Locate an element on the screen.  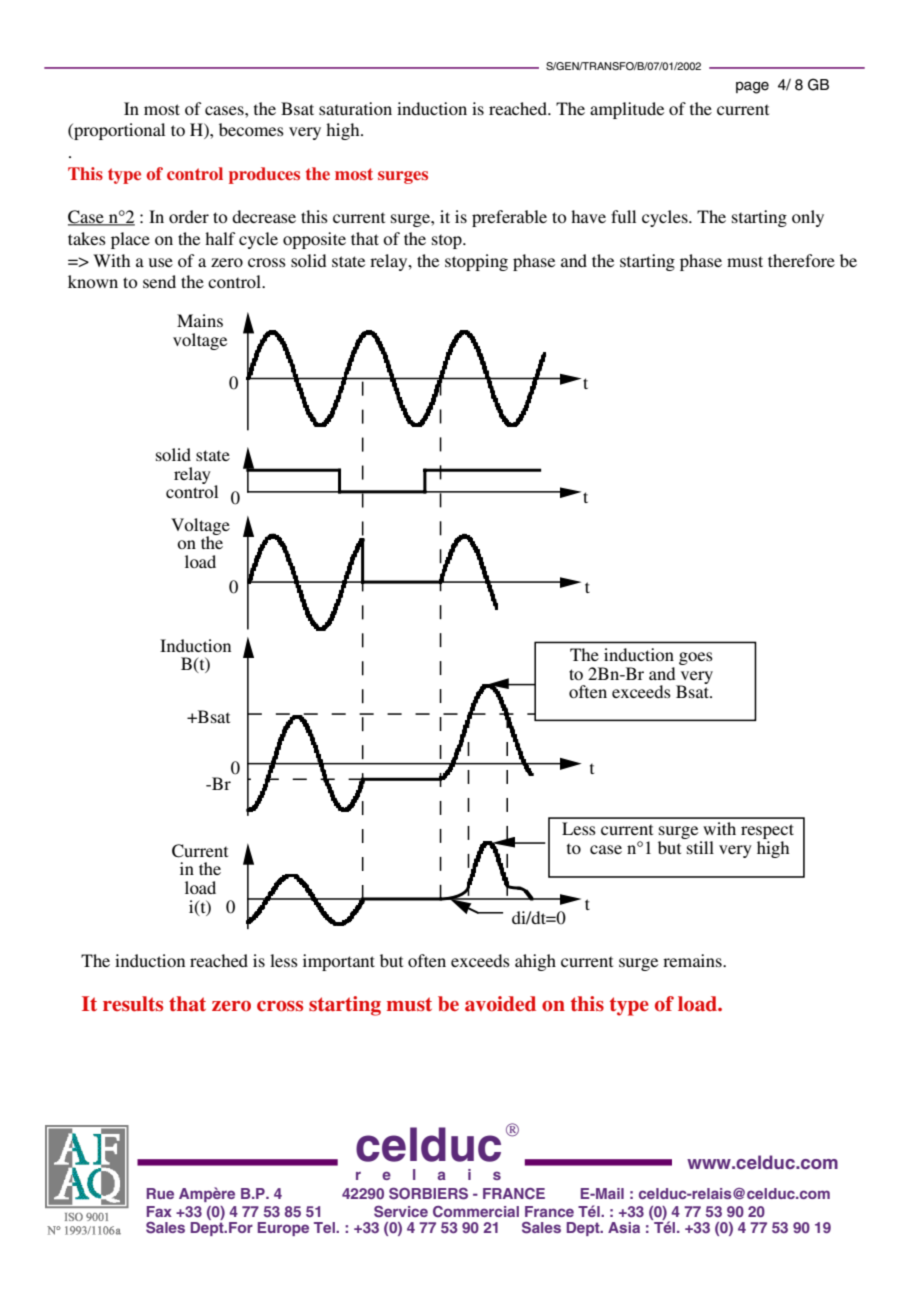
Asia is located at coordinates (624, 1227).
